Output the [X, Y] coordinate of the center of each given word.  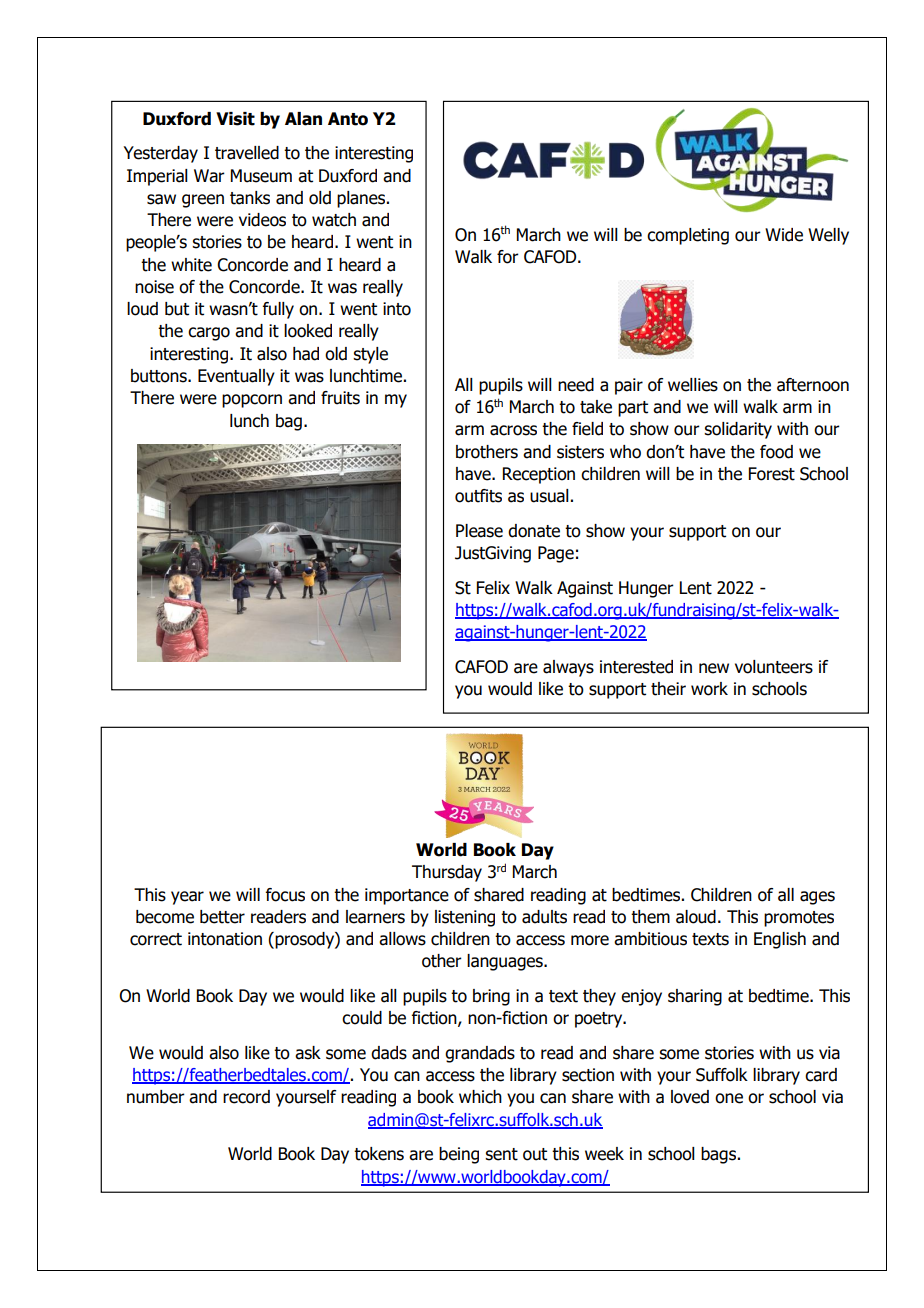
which [480, 1097]
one [729, 1098]
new [714, 668]
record [246, 1097]
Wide [784, 235]
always [568, 668]
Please [479, 531]
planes [361, 199]
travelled [247, 153]
